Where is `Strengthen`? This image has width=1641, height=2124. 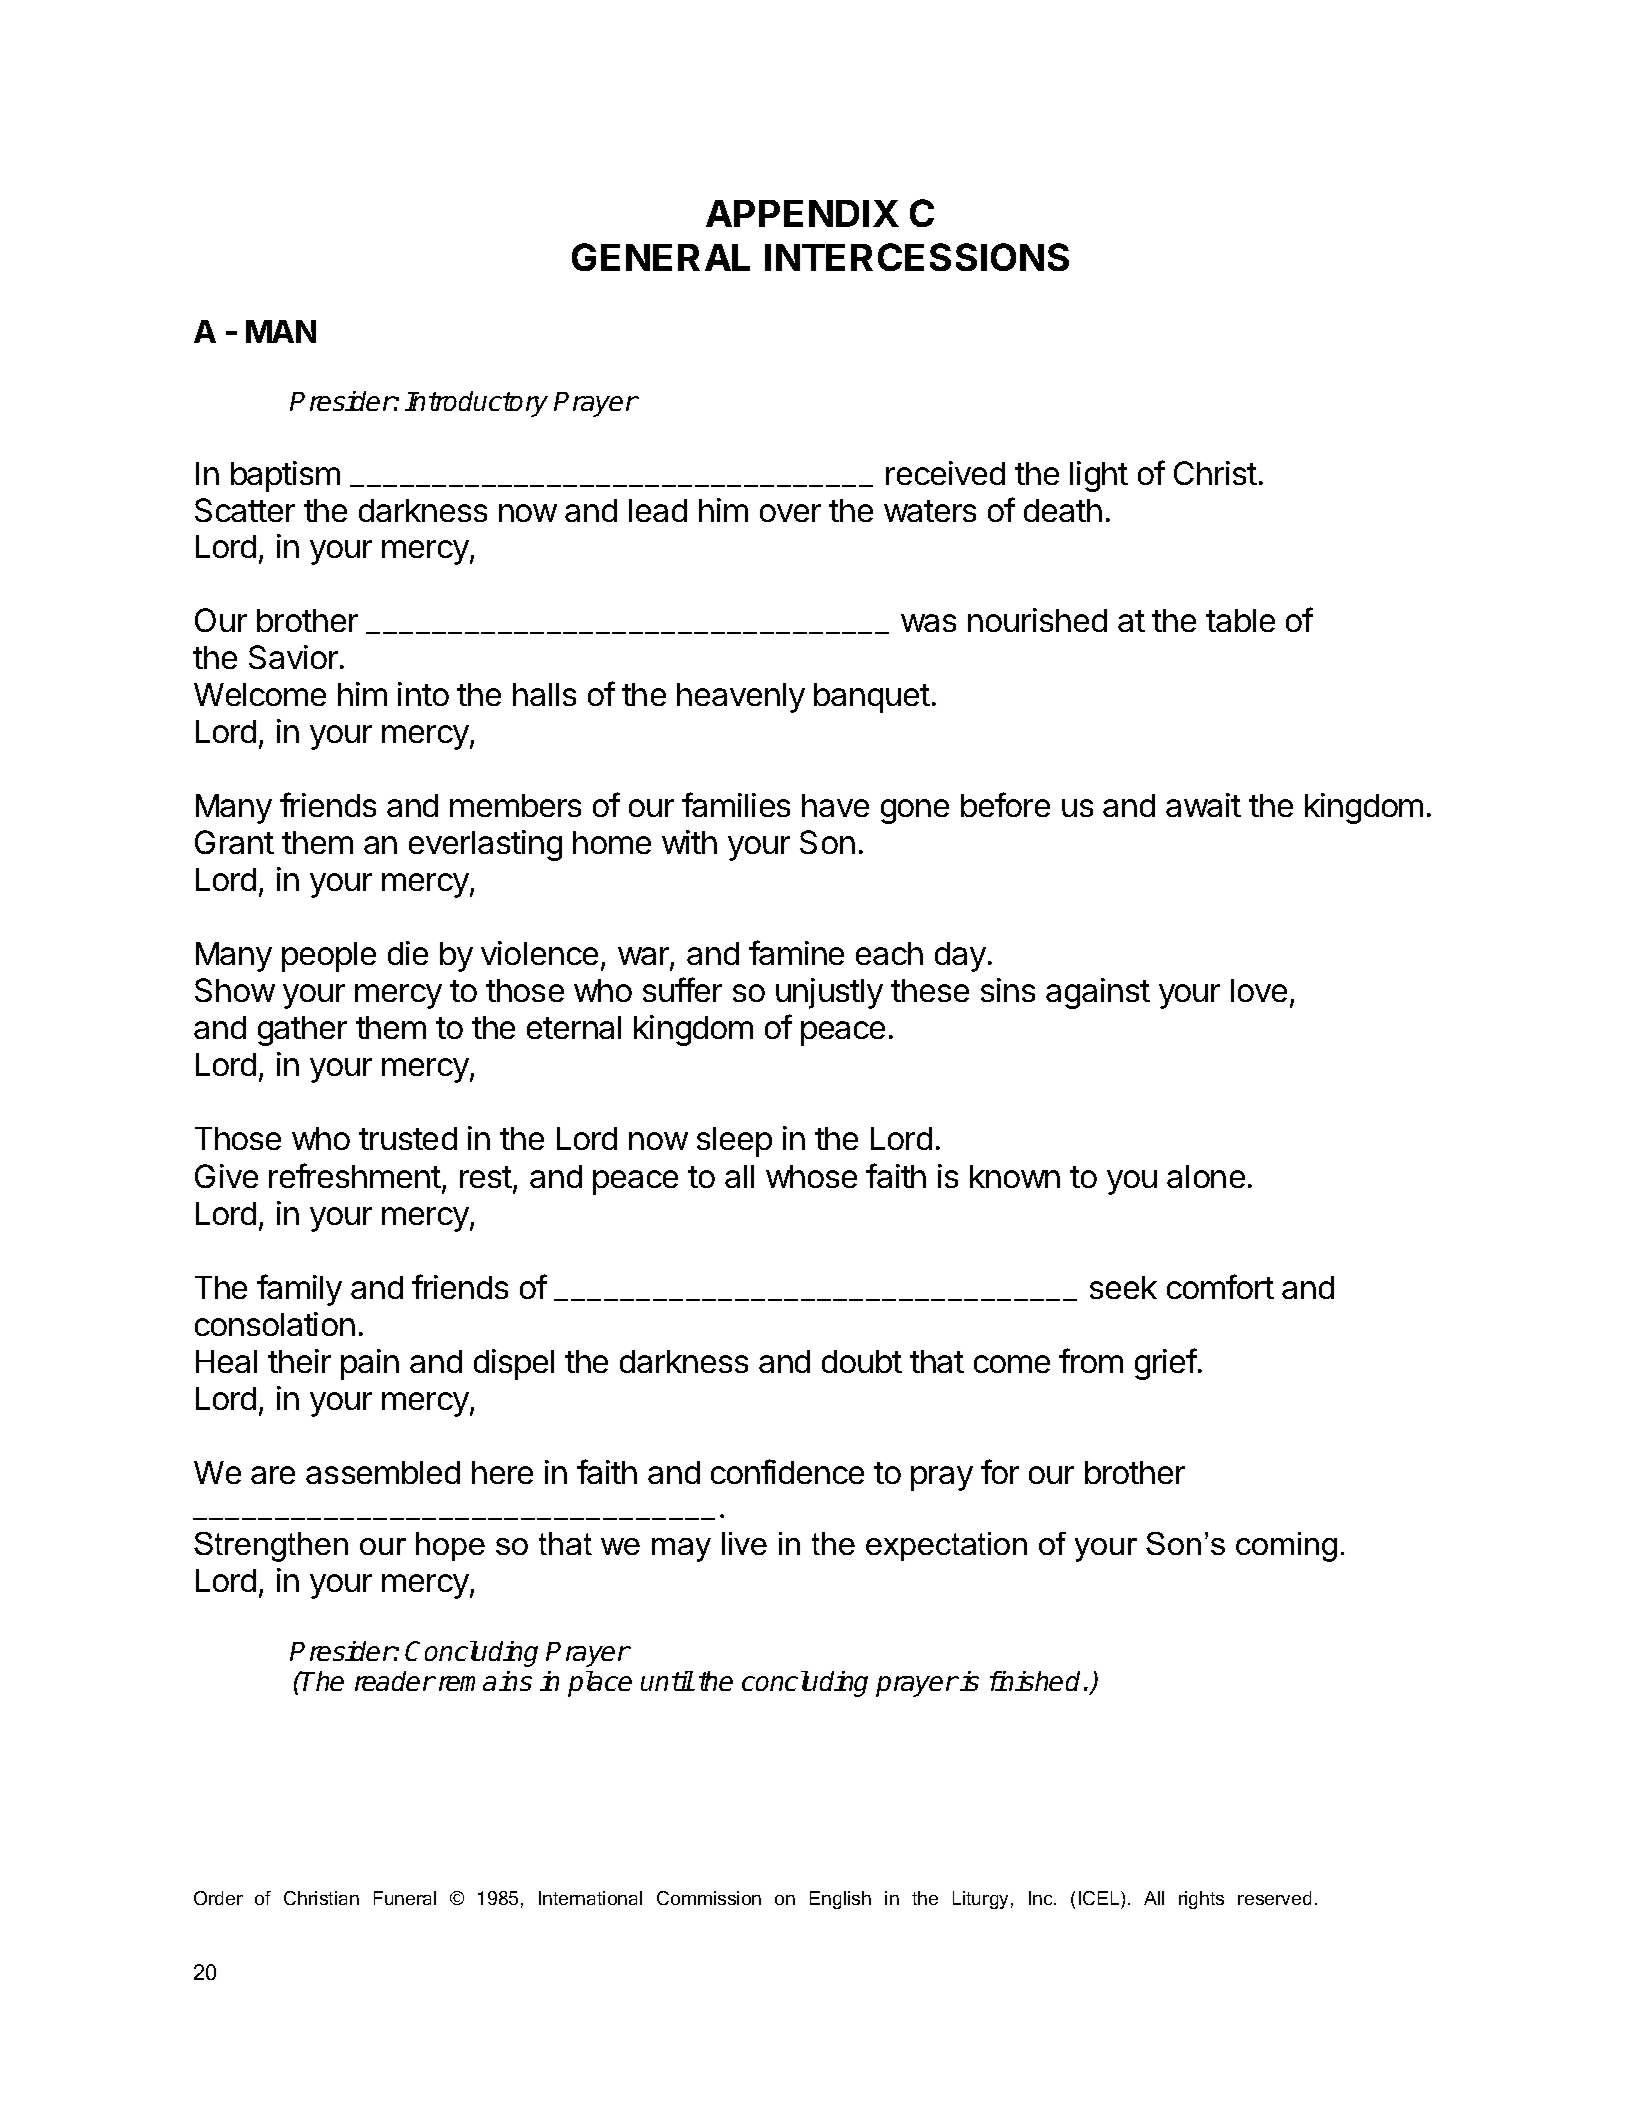 Strengthen is located at coordinates (271, 1547).
